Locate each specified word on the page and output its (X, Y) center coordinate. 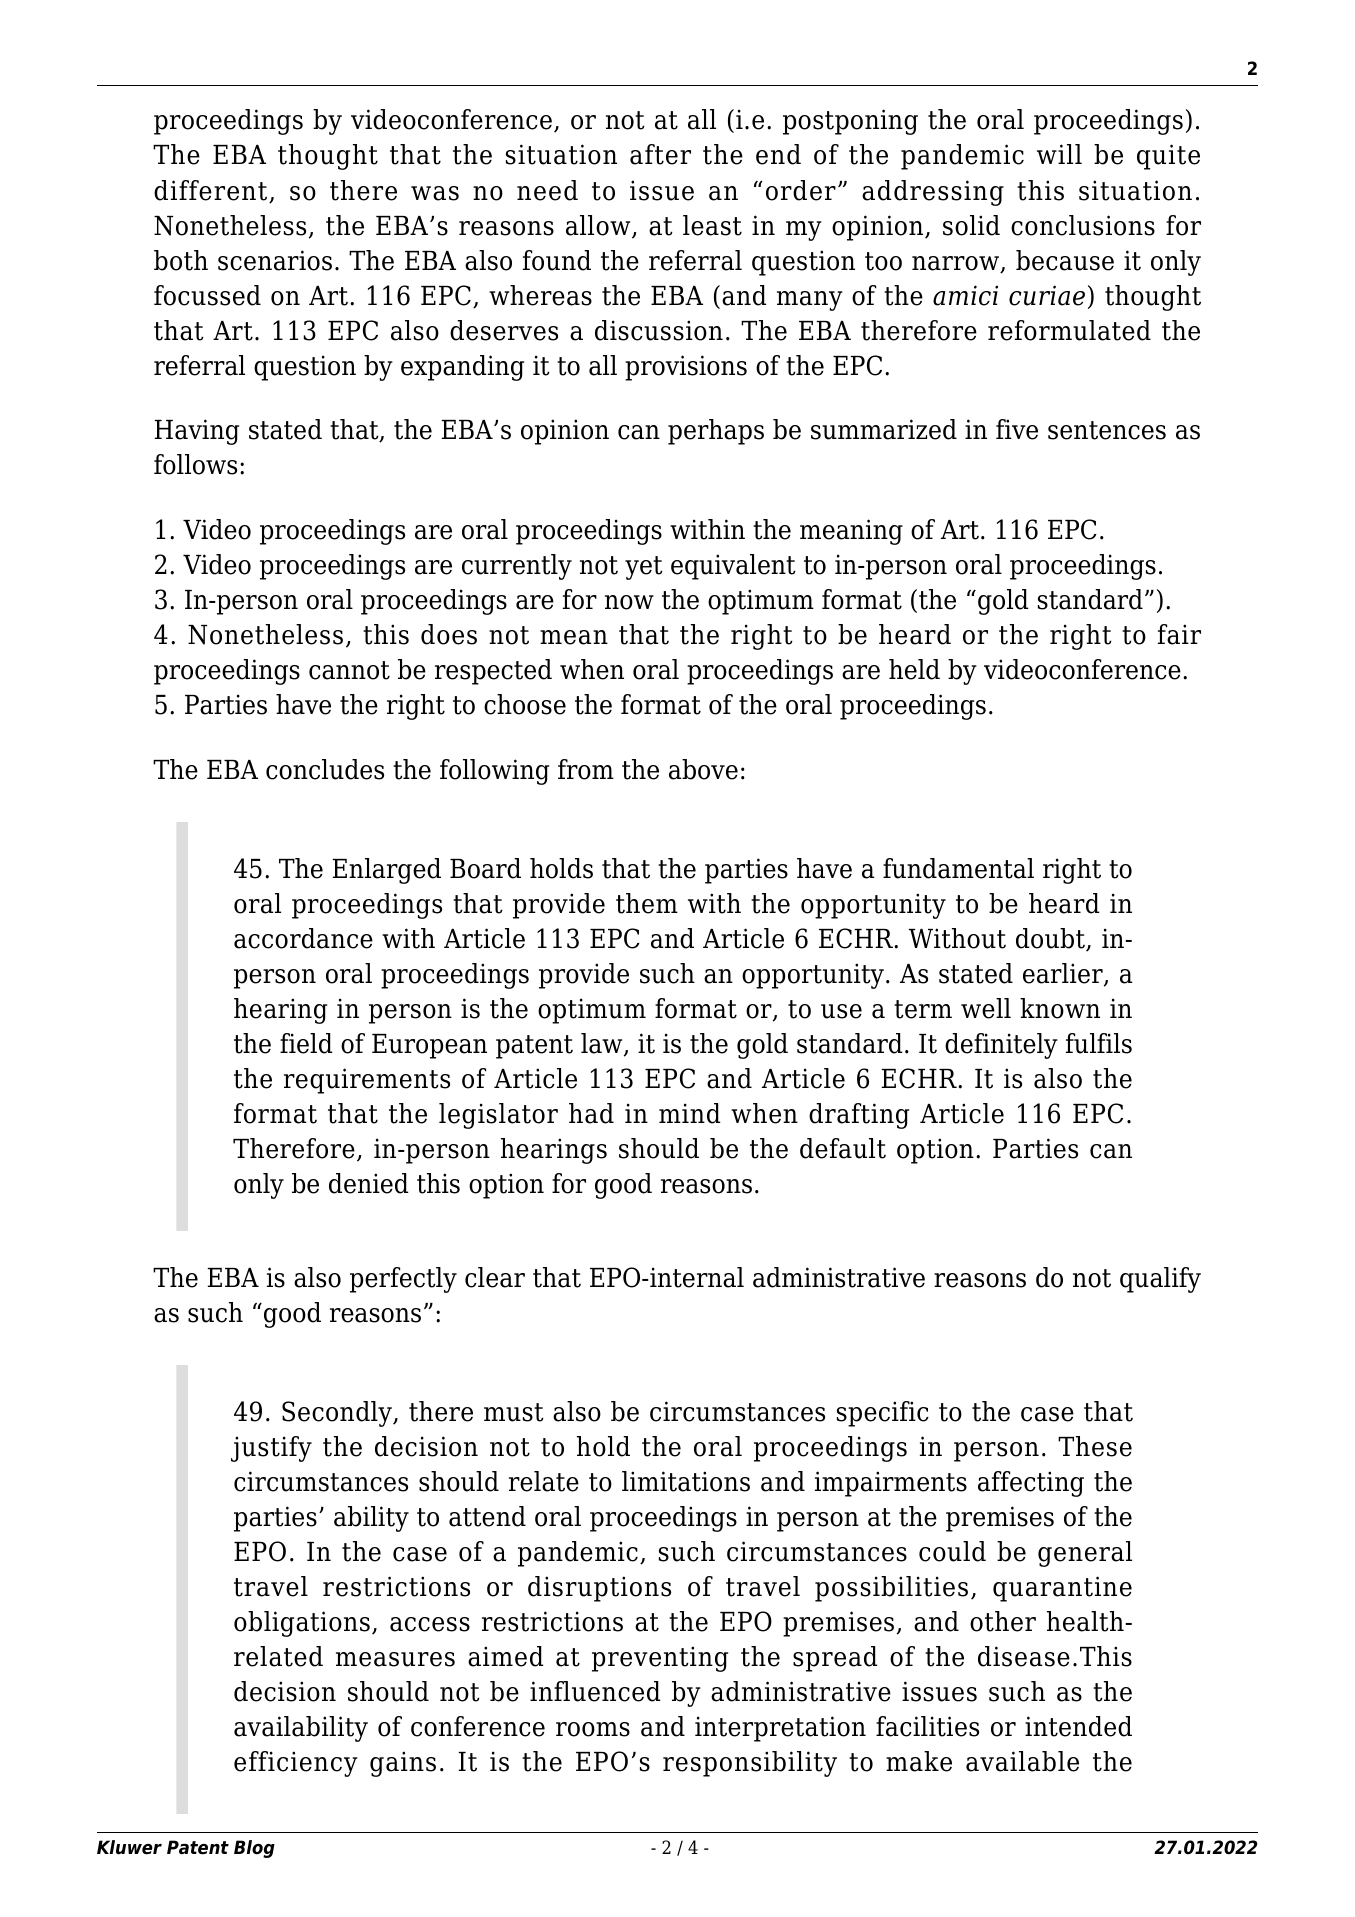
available (1022, 1761)
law (603, 1044)
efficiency (296, 1764)
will (1059, 154)
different (212, 191)
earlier (1064, 974)
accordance (303, 938)
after (660, 154)
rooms (593, 1729)
